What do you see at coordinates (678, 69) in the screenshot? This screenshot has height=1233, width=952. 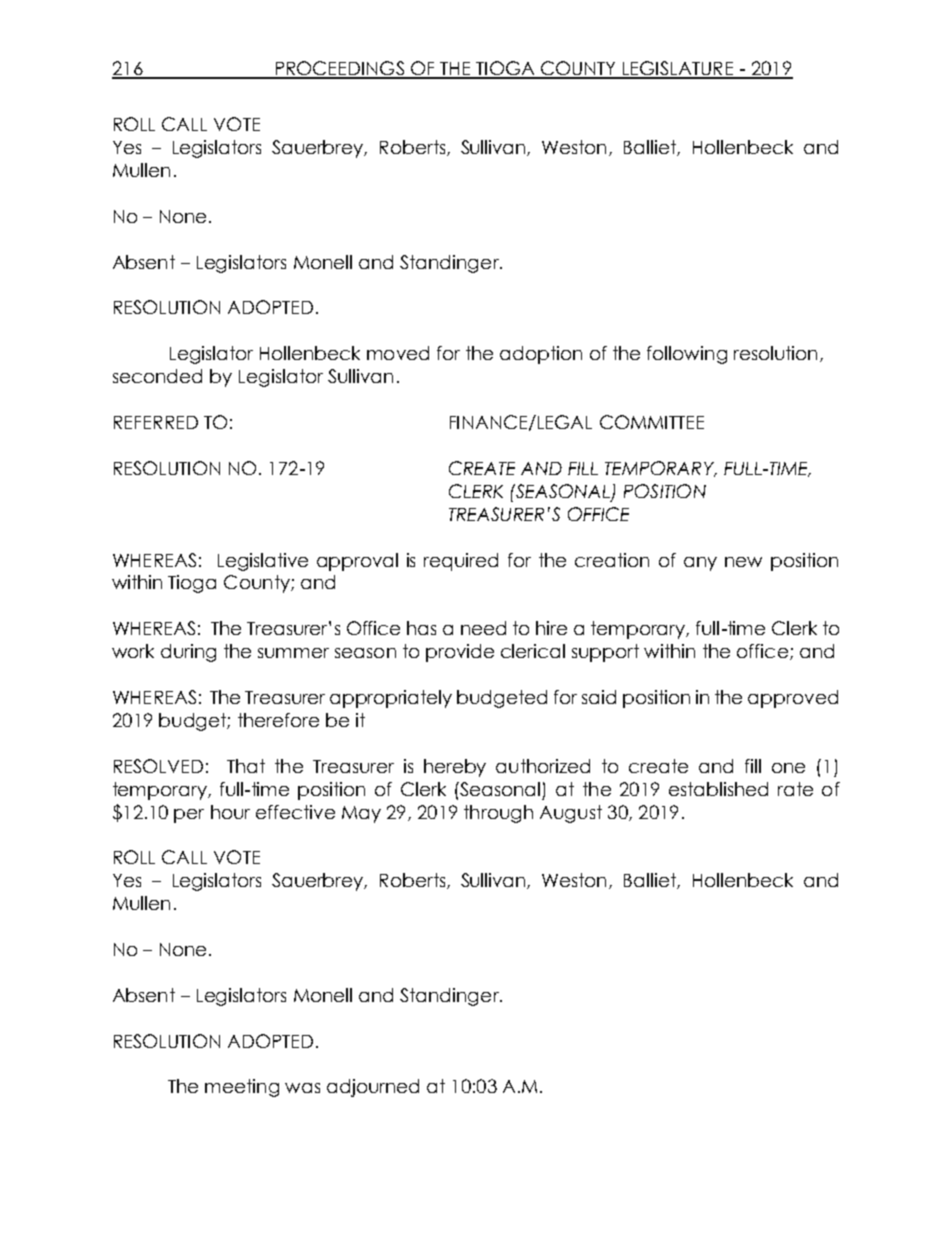 I see `LEGISLATURE` at bounding box center [678, 69].
